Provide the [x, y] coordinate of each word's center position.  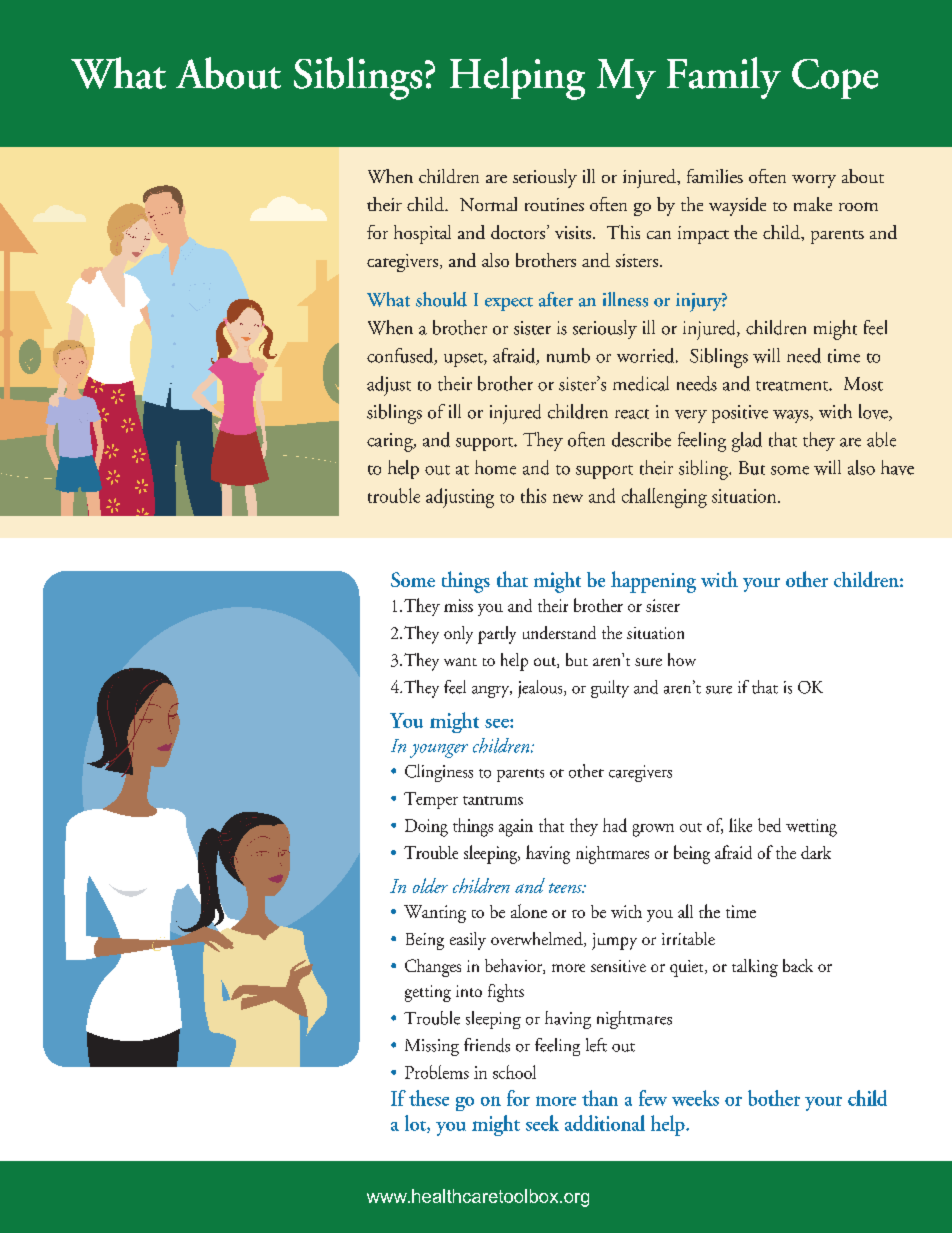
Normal [488, 204]
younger [439, 751]
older [430, 885]
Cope [835, 79]
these [429, 1098]
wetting [811, 828]
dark [816, 852]
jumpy [614, 941]
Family [724, 78]
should [441, 299]
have [897, 467]
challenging [664, 498]
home [495, 467]
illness [625, 299]
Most [863, 384]
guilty [610, 689]
